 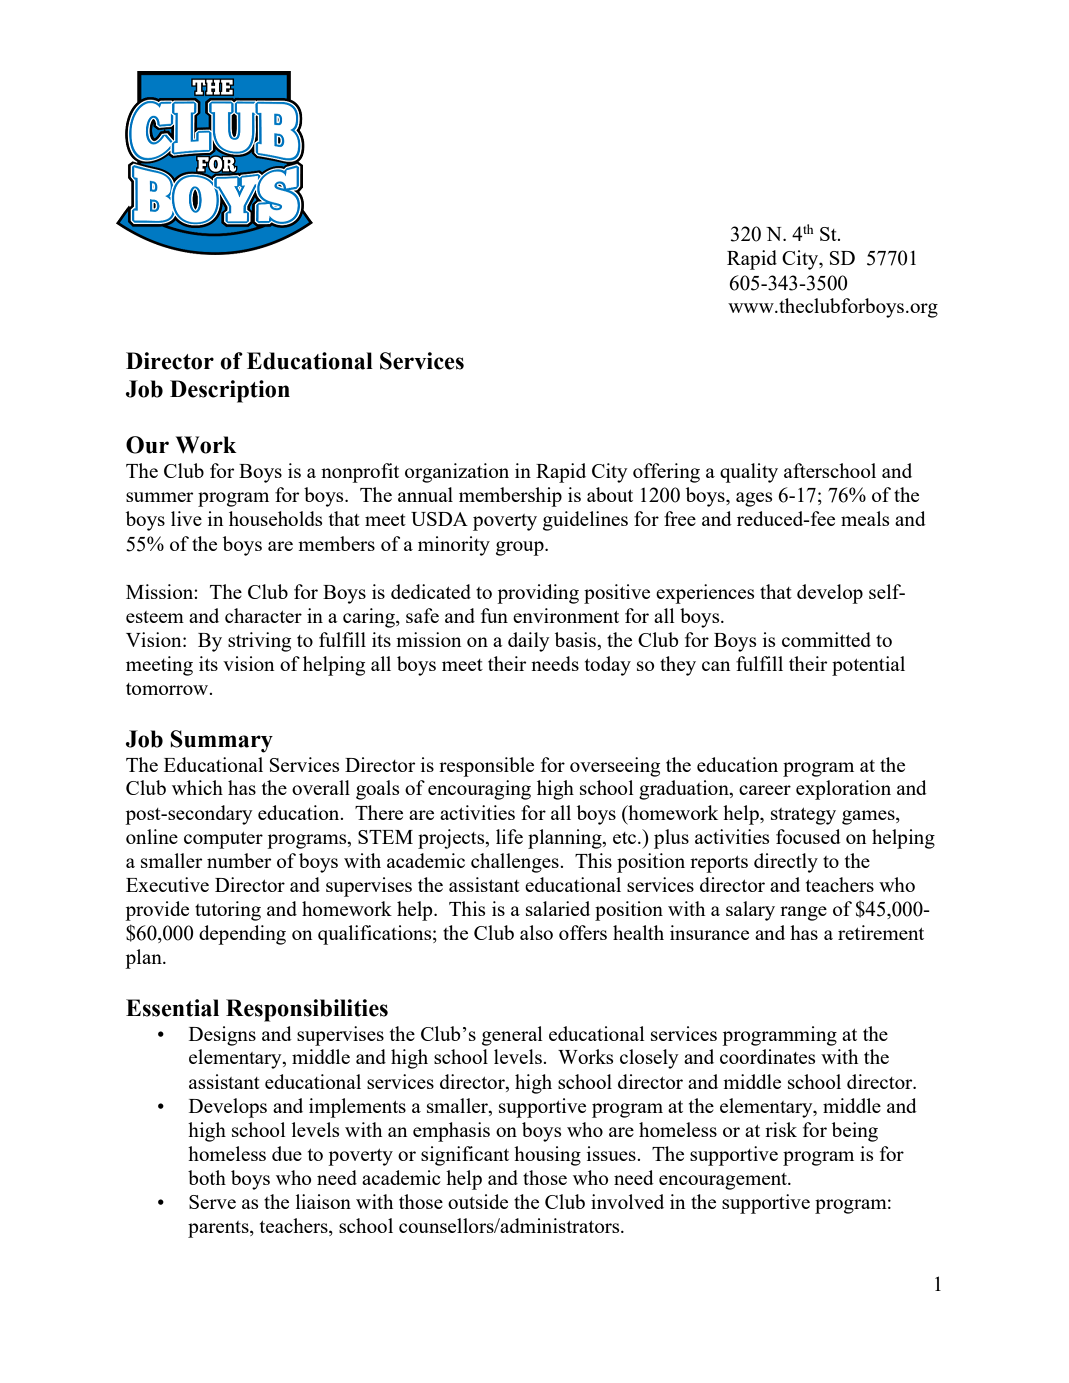 What do you see at coordinates (767, 1056) in the screenshot?
I see `coordinates` at bounding box center [767, 1056].
